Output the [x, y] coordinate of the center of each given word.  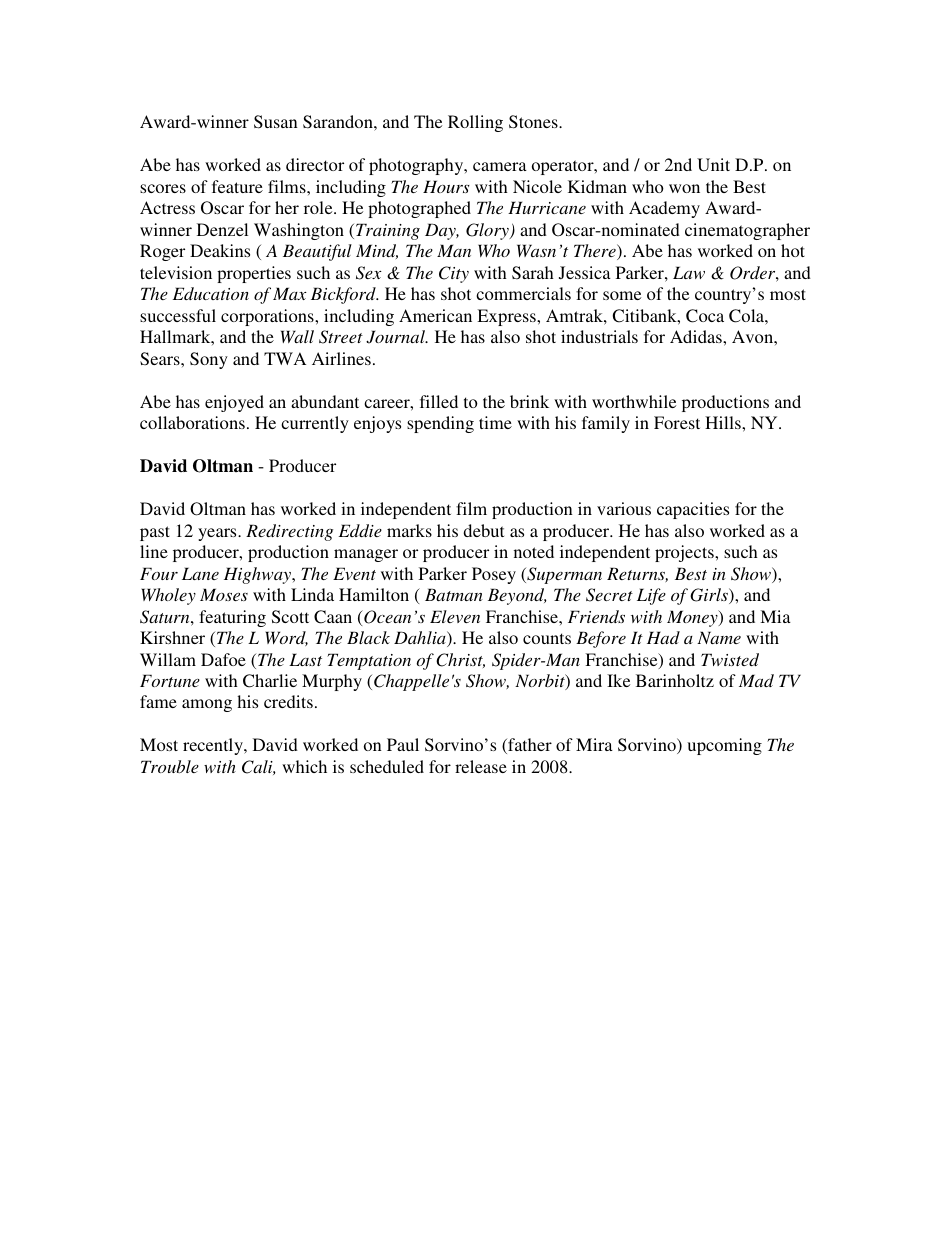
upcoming [724, 746]
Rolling [475, 123]
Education [211, 293]
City [454, 274]
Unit [713, 165]
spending [440, 424]
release [481, 766]
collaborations [192, 422]
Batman [454, 594]
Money [693, 618]
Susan [276, 122]
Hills [724, 422]
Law [689, 272]
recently [214, 746]
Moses [224, 594]
